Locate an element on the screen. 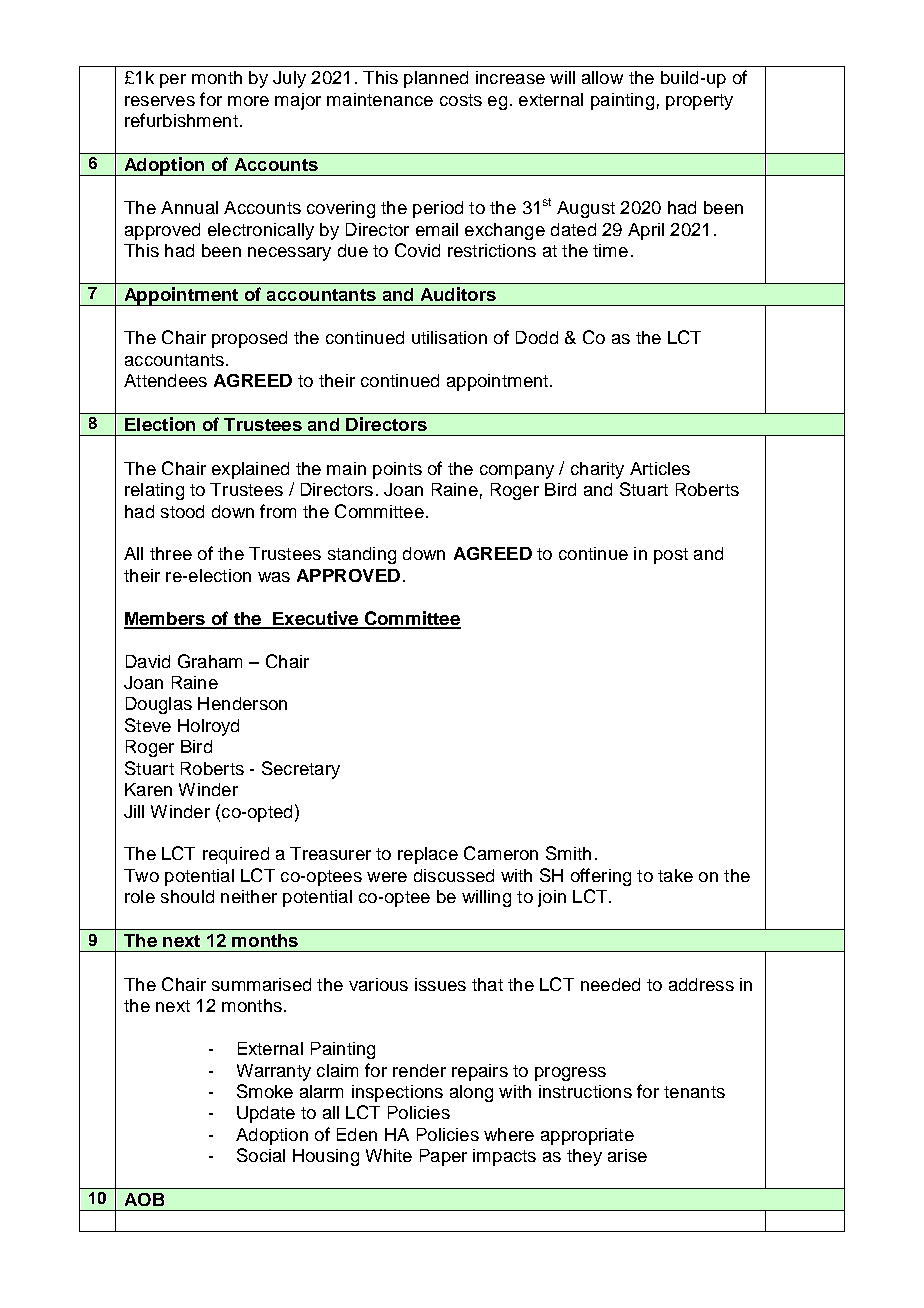  post is located at coordinates (671, 556).
